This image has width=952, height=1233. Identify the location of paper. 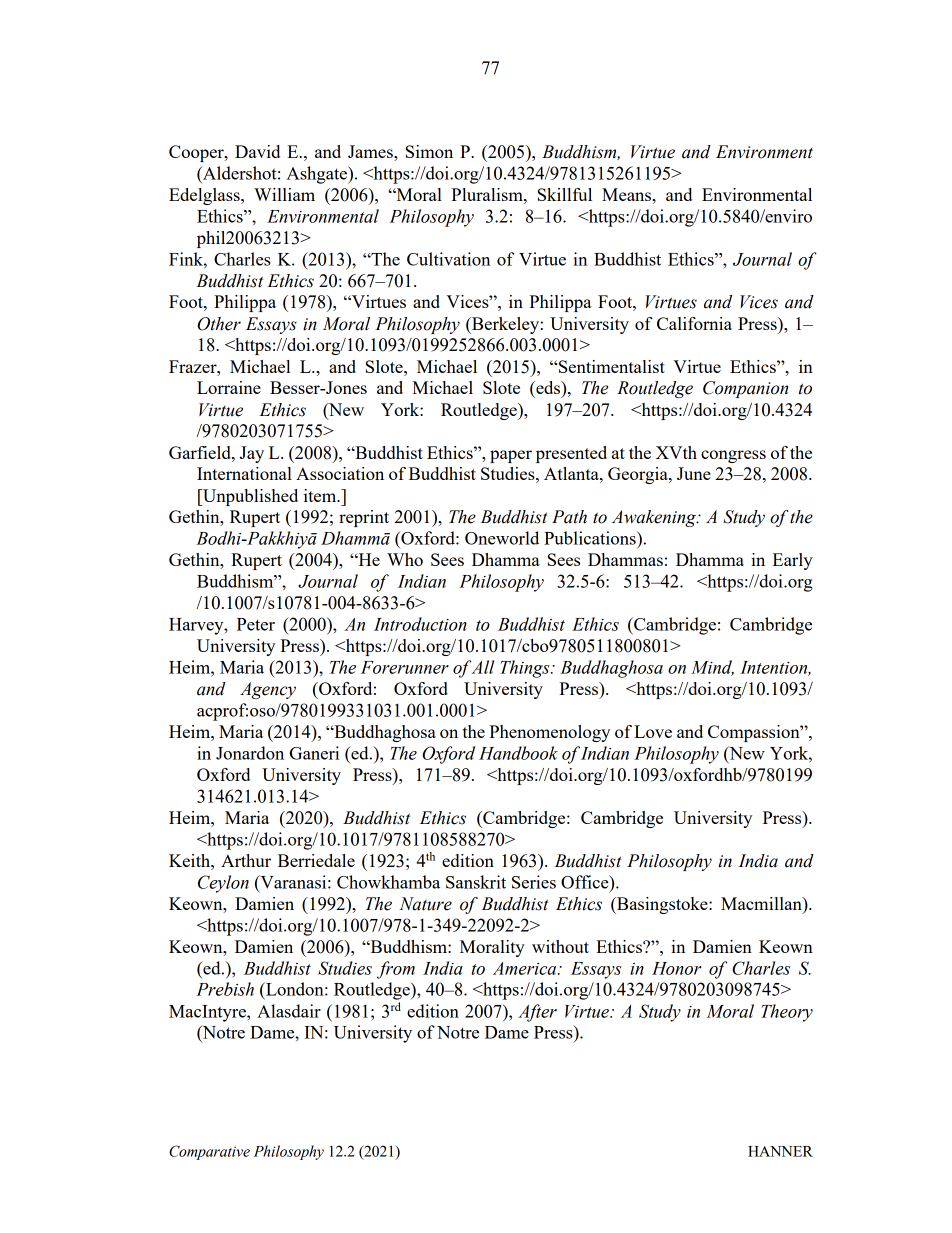
(511, 456).
